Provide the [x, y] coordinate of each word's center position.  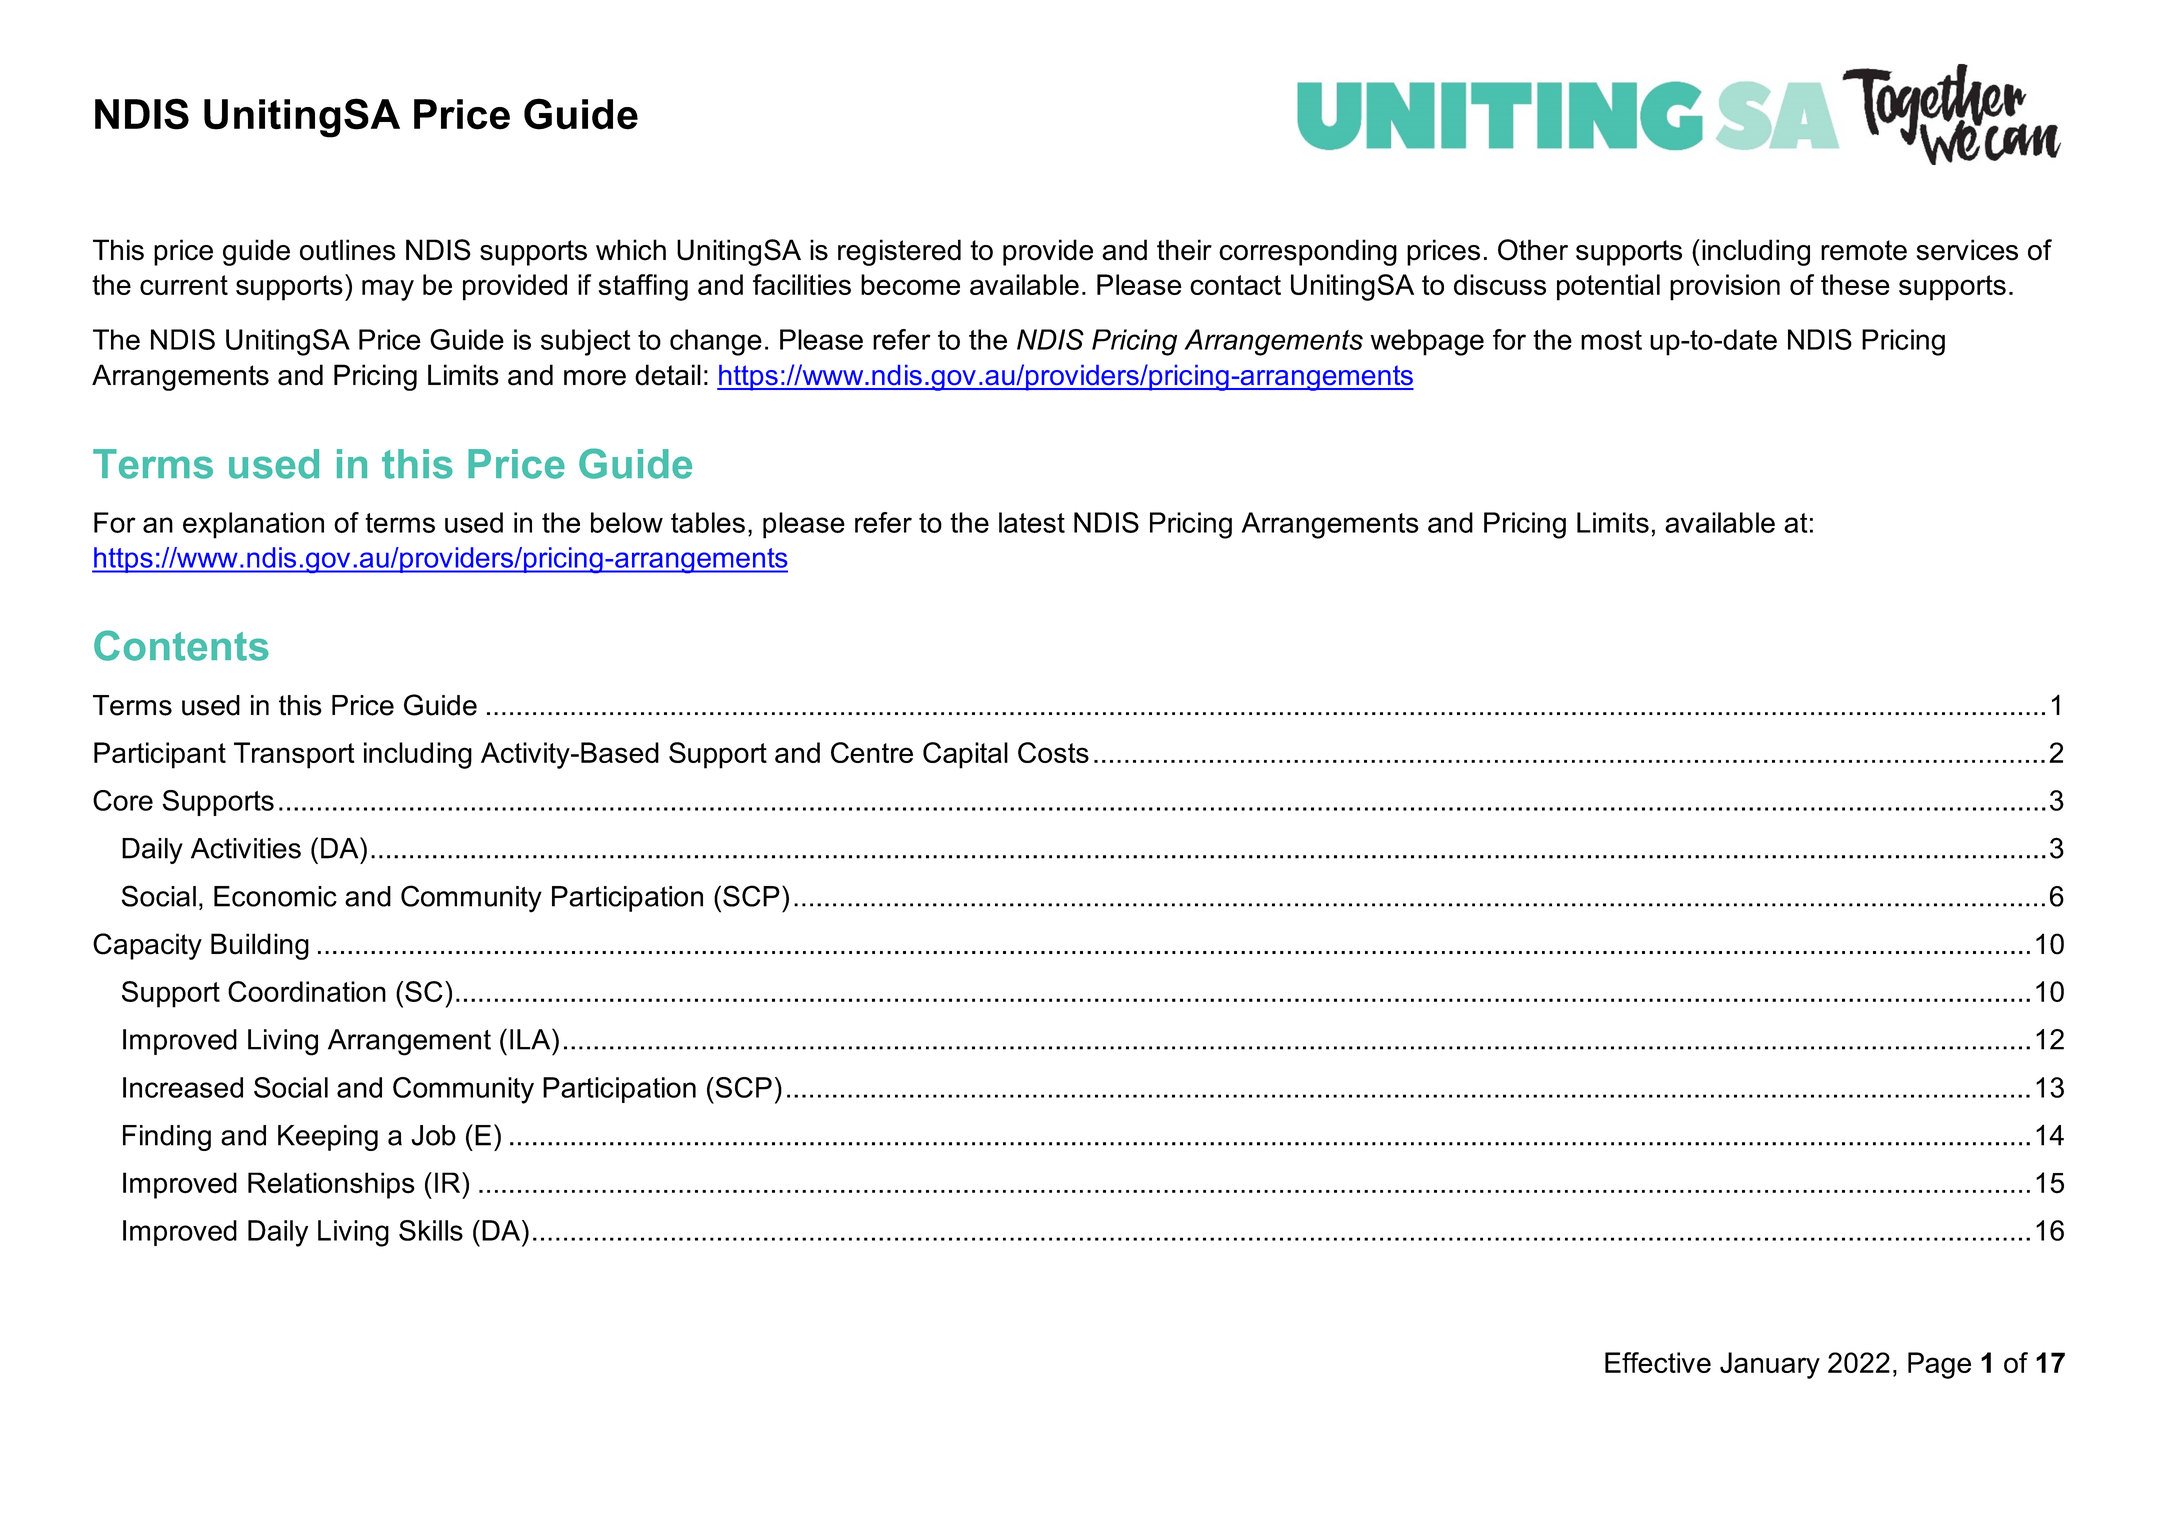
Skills [431, 1230]
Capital [965, 755]
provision [1725, 287]
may [388, 290]
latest [1032, 522]
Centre [872, 752]
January [1770, 1365]
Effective [1658, 1362]
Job [433, 1135]
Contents [181, 645]
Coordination [307, 991]
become [910, 284]
